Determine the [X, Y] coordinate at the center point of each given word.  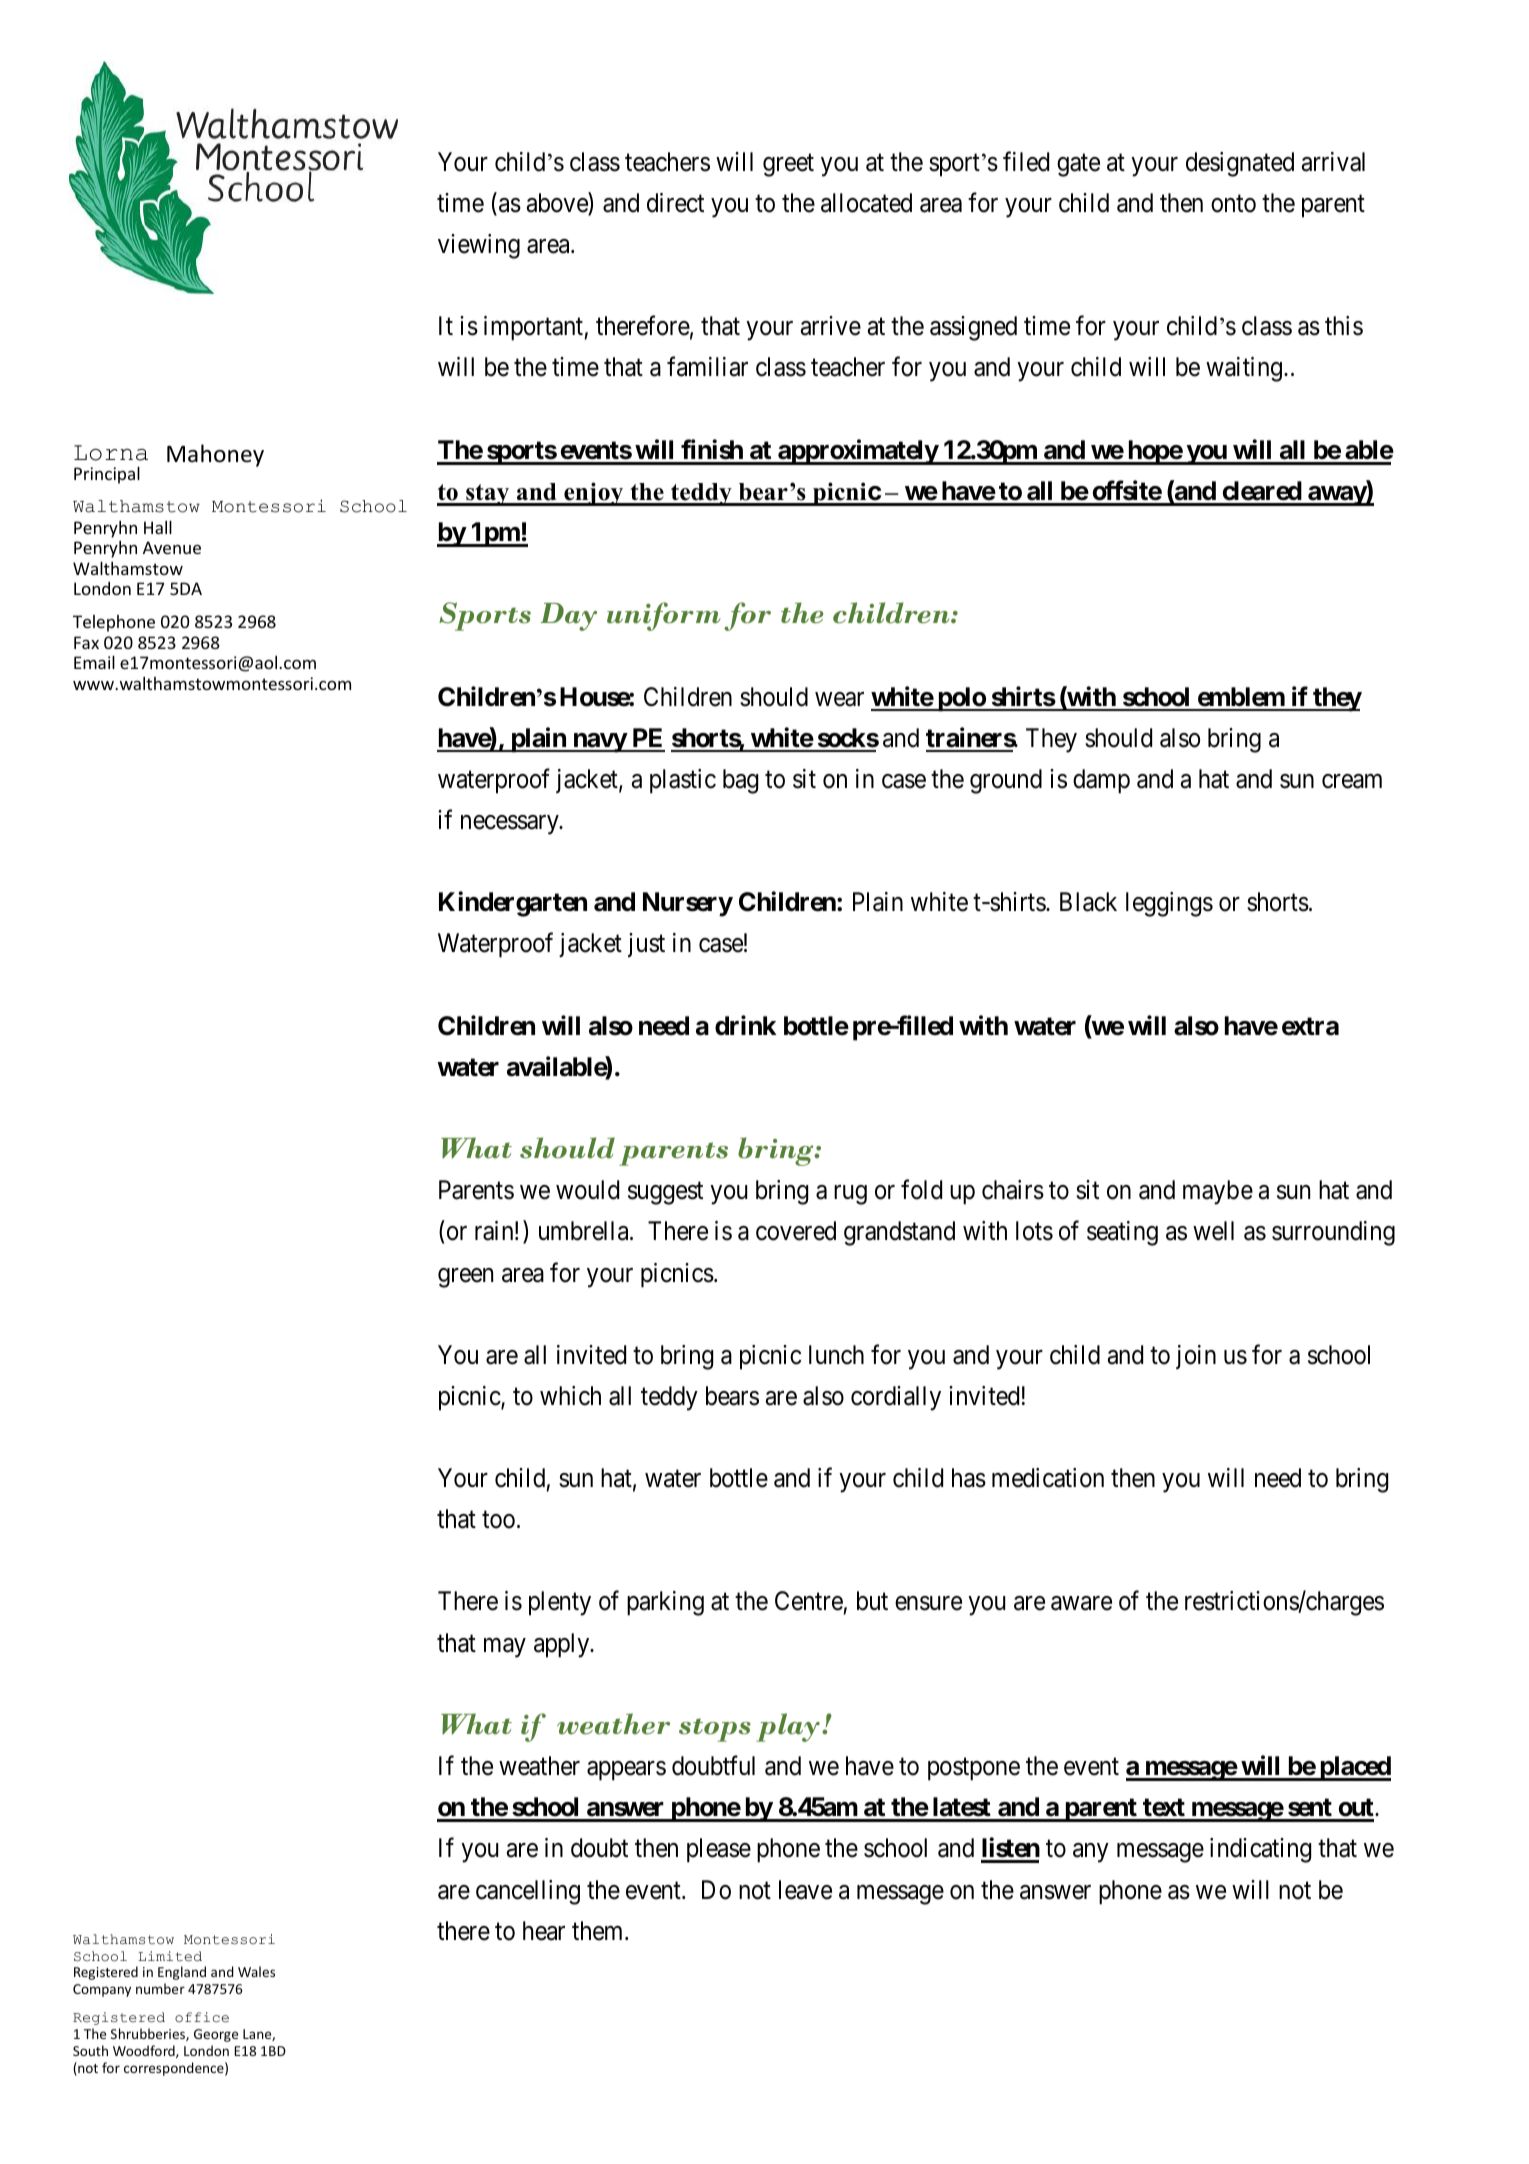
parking [665, 1603]
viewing [479, 246]
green [465, 1278]
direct [675, 203]
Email [94, 662]
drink [745, 1025]
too [498, 1520]
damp [1101, 781]
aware [1081, 1604]
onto [1233, 204]
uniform [664, 616]
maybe [1218, 1192]
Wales [256, 1971]
